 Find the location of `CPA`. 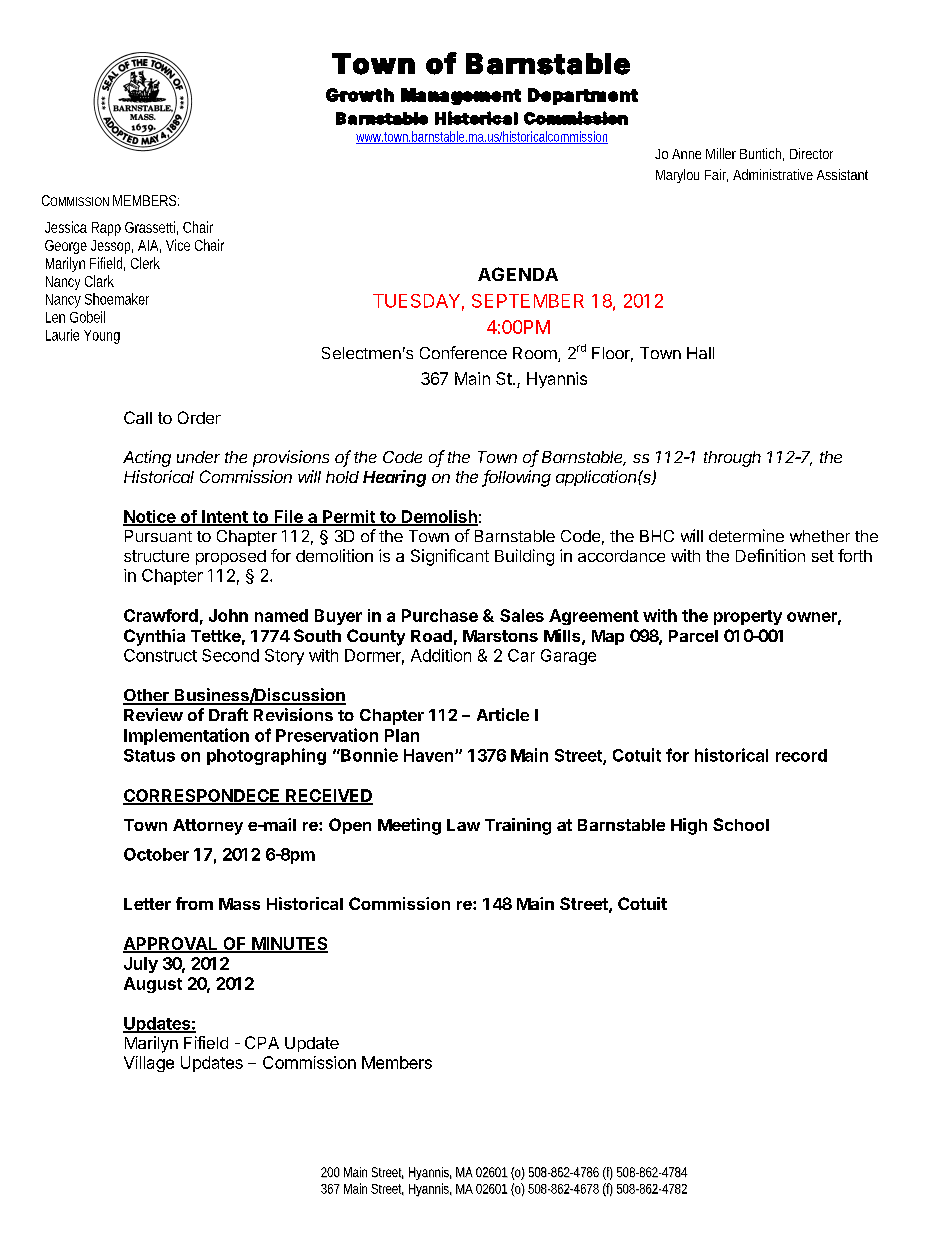

CPA is located at coordinates (262, 1042).
